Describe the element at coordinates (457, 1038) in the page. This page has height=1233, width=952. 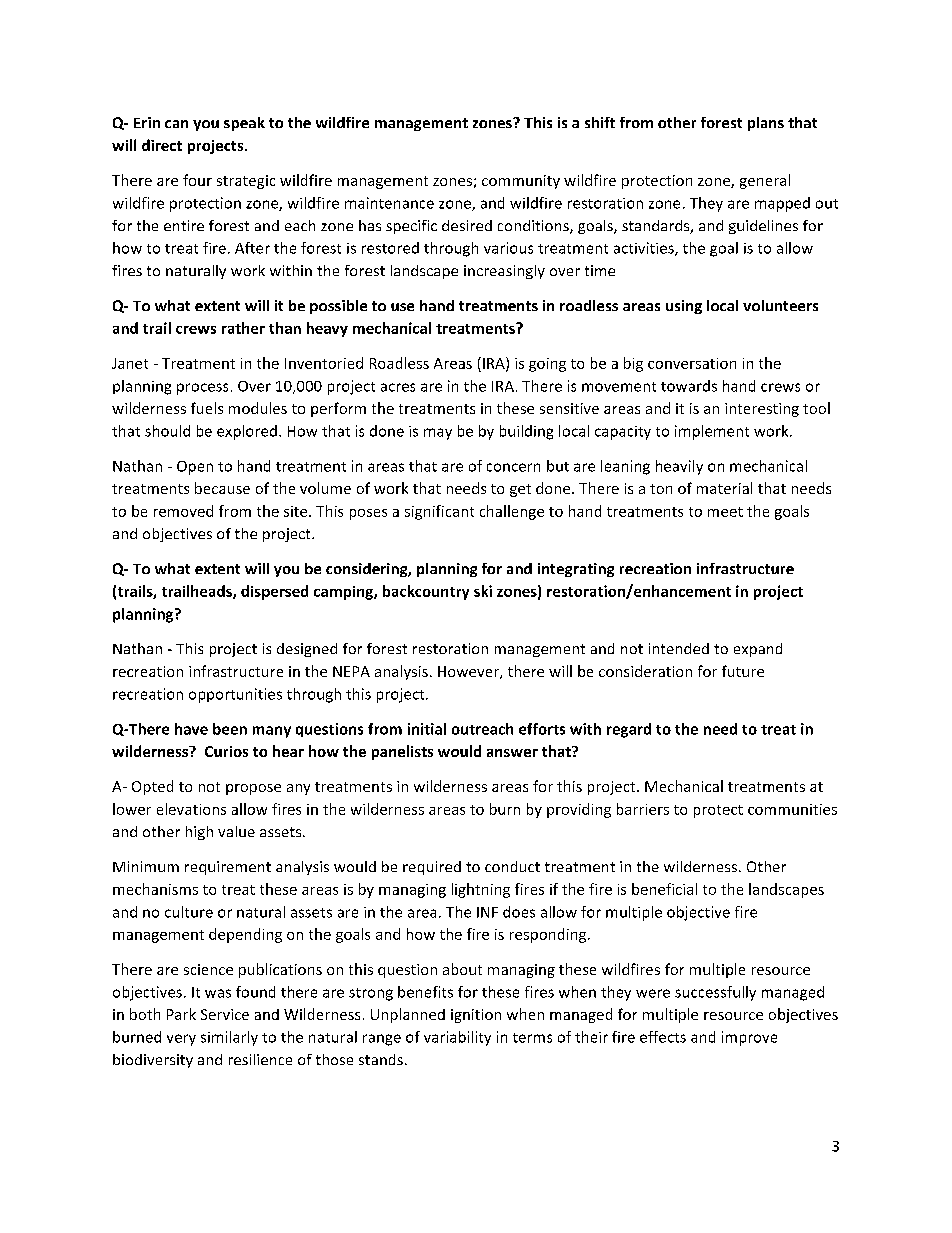
I see `variability` at that location.
